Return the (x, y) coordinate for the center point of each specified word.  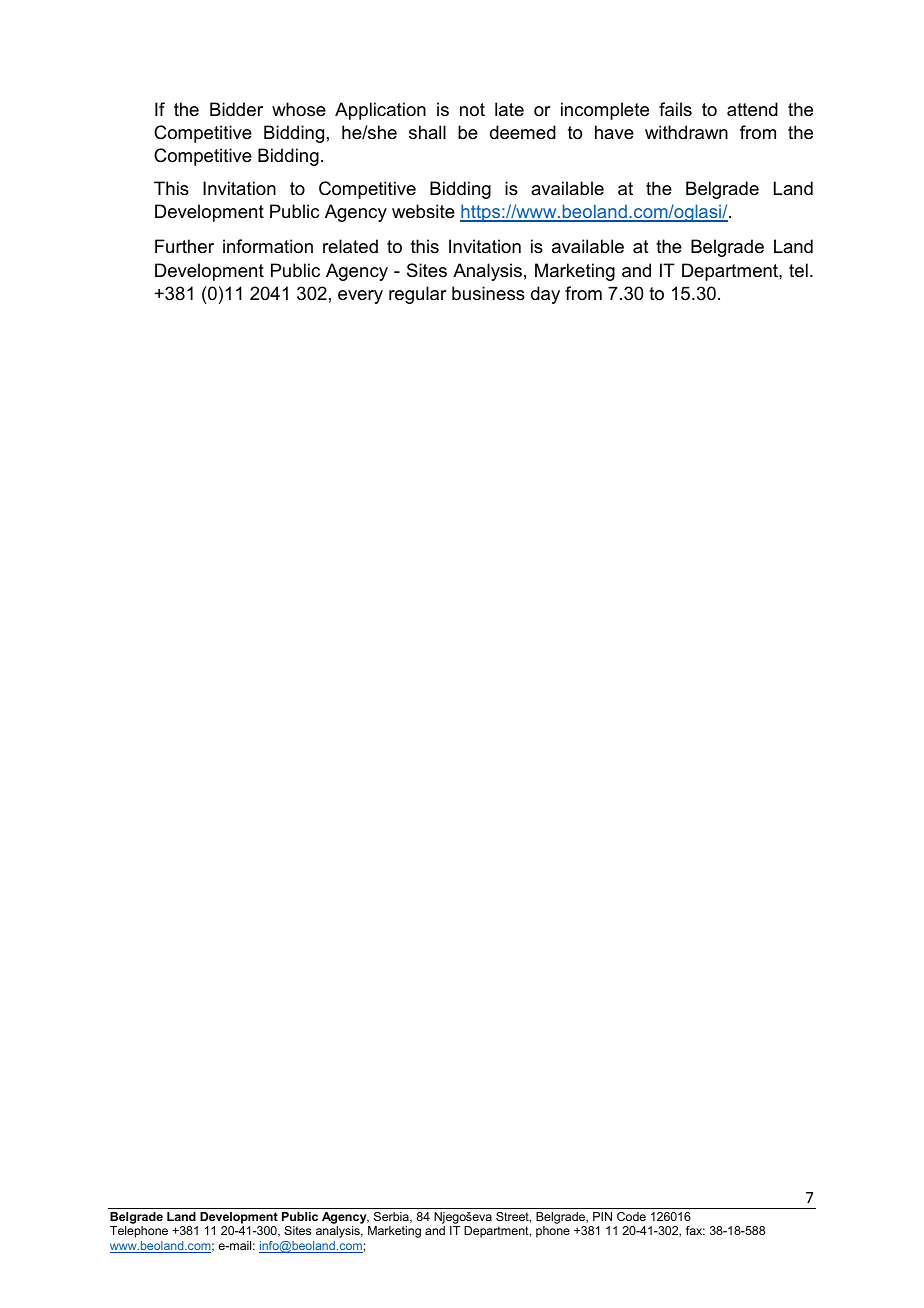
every (360, 297)
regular (418, 295)
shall (427, 132)
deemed (523, 132)
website (423, 211)
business (488, 293)
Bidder (236, 109)
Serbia (392, 1217)
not (472, 109)
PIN (602, 1216)
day (545, 295)
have (614, 132)
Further (184, 246)
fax (695, 1230)
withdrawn (686, 132)
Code (631, 1216)
